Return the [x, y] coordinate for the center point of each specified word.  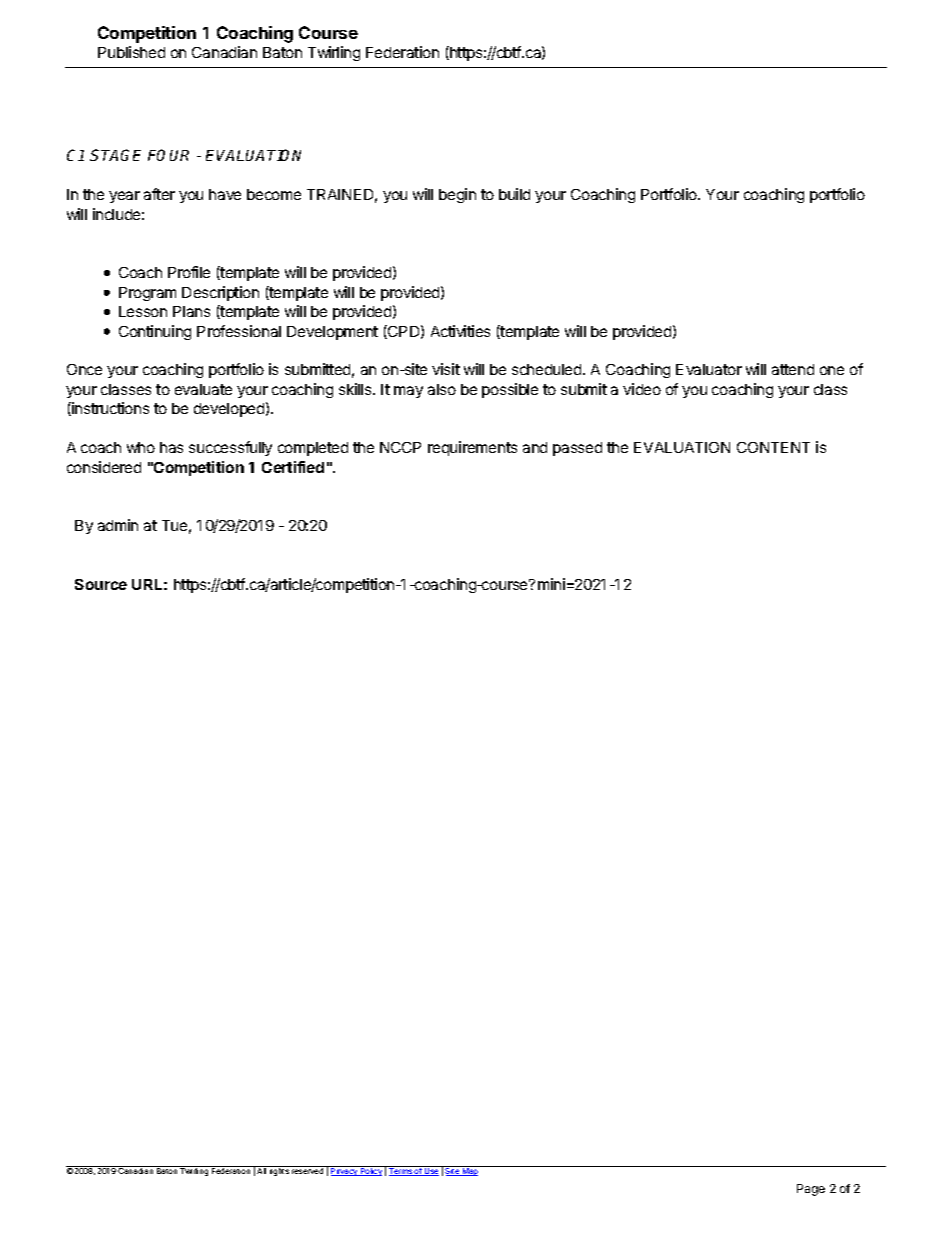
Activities [460, 331]
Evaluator [709, 369]
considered [104, 467]
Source [101, 584]
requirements [472, 448]
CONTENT [773, 447]
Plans [191, 311]
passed [577, 449]
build [514, 194]
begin [457, 195]
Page [811, 1190]
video [642, 389]
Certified [293, 467]
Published [131, 52]
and [535, 447]
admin [118, 525]
